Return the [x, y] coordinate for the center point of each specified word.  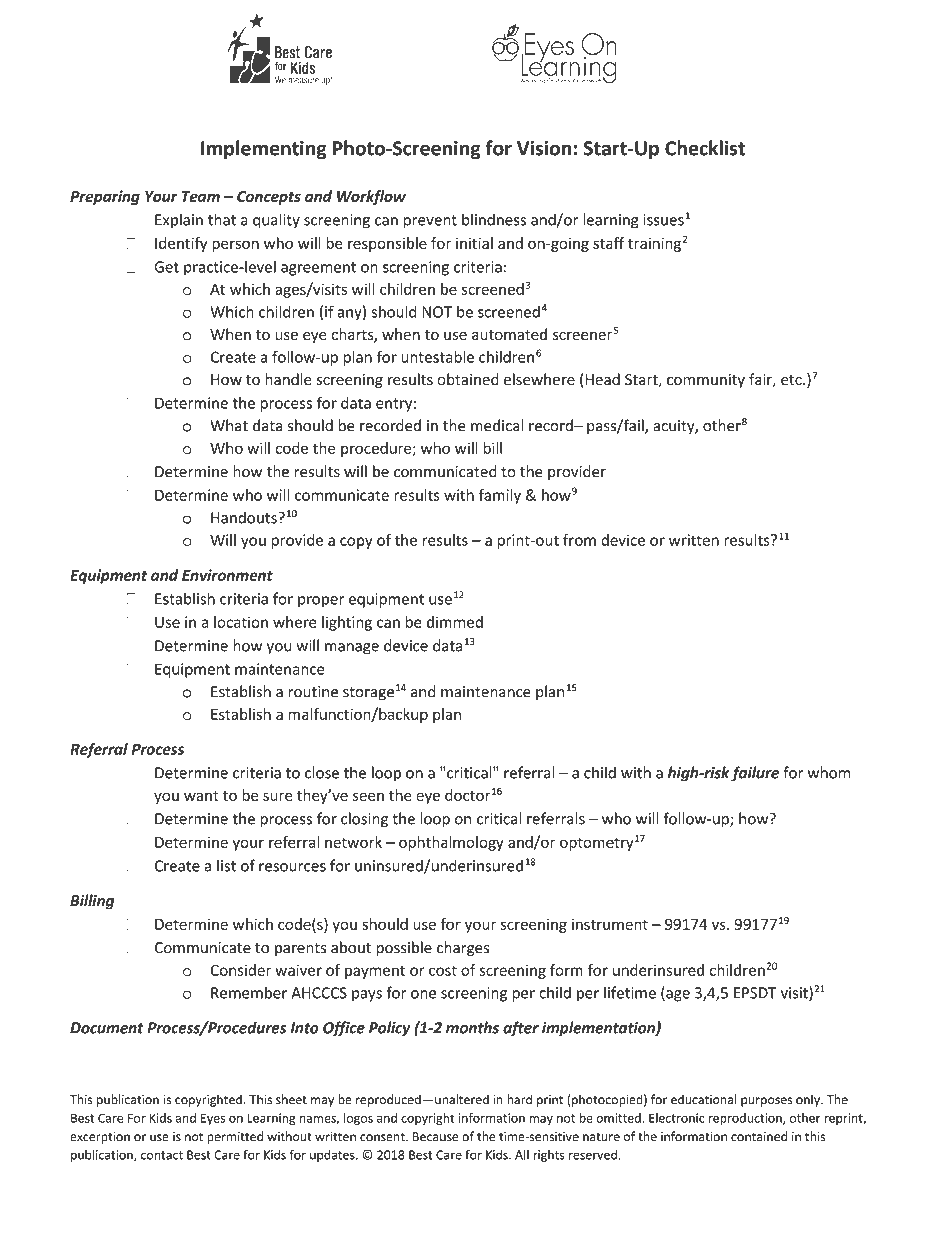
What [229, 425]
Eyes [213, 1119]
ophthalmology [451, 843]
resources [292, 867]
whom [829, 772]
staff [608, 243]
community [706, 381]
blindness [494, 219]
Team [201, 196]
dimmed [455, 622]
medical [497, 425]
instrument [610, 924]
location [241, 622]
